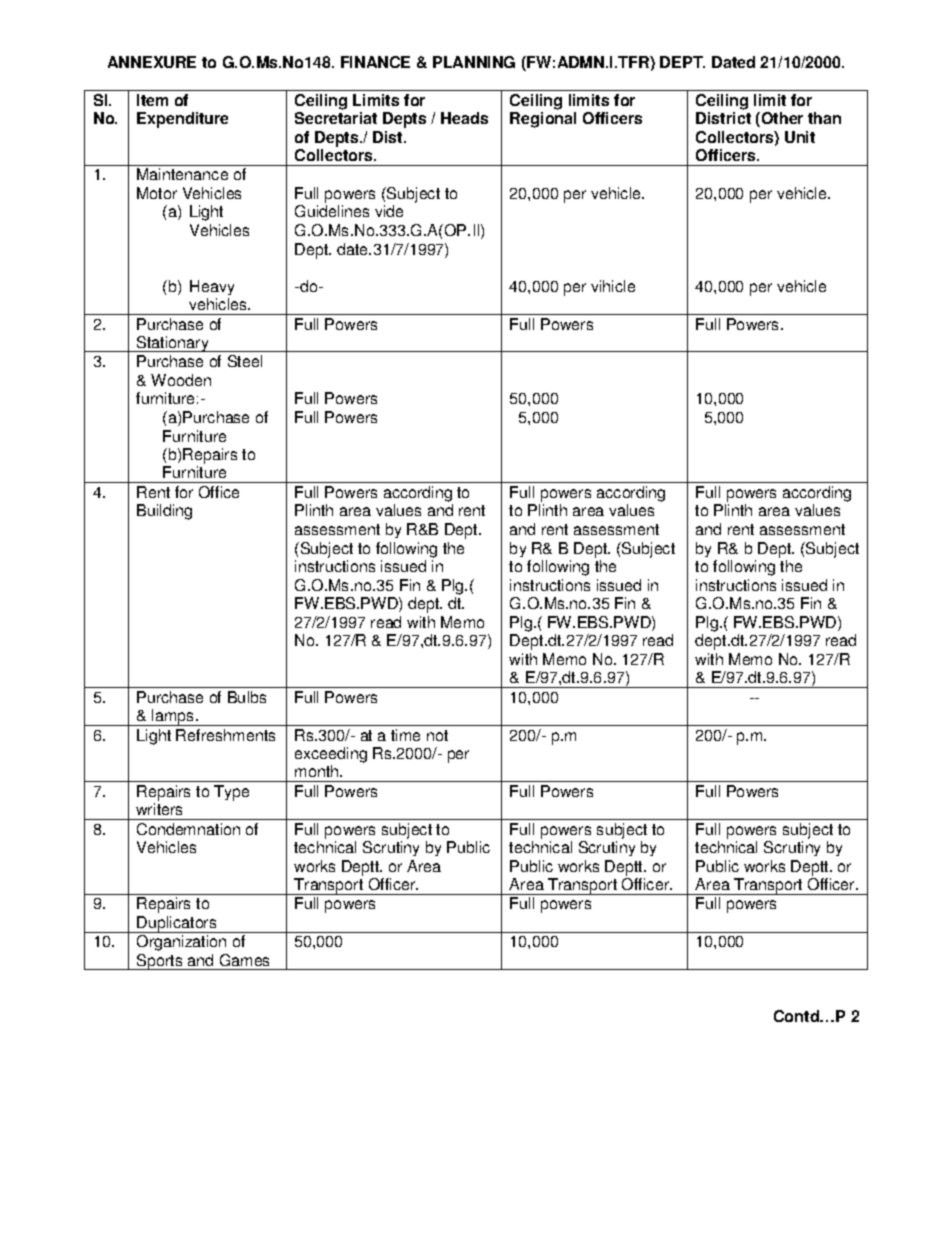  Describe the element at coordinates (474, 62) in the screenshot. I see `PLANNING` at that location.
